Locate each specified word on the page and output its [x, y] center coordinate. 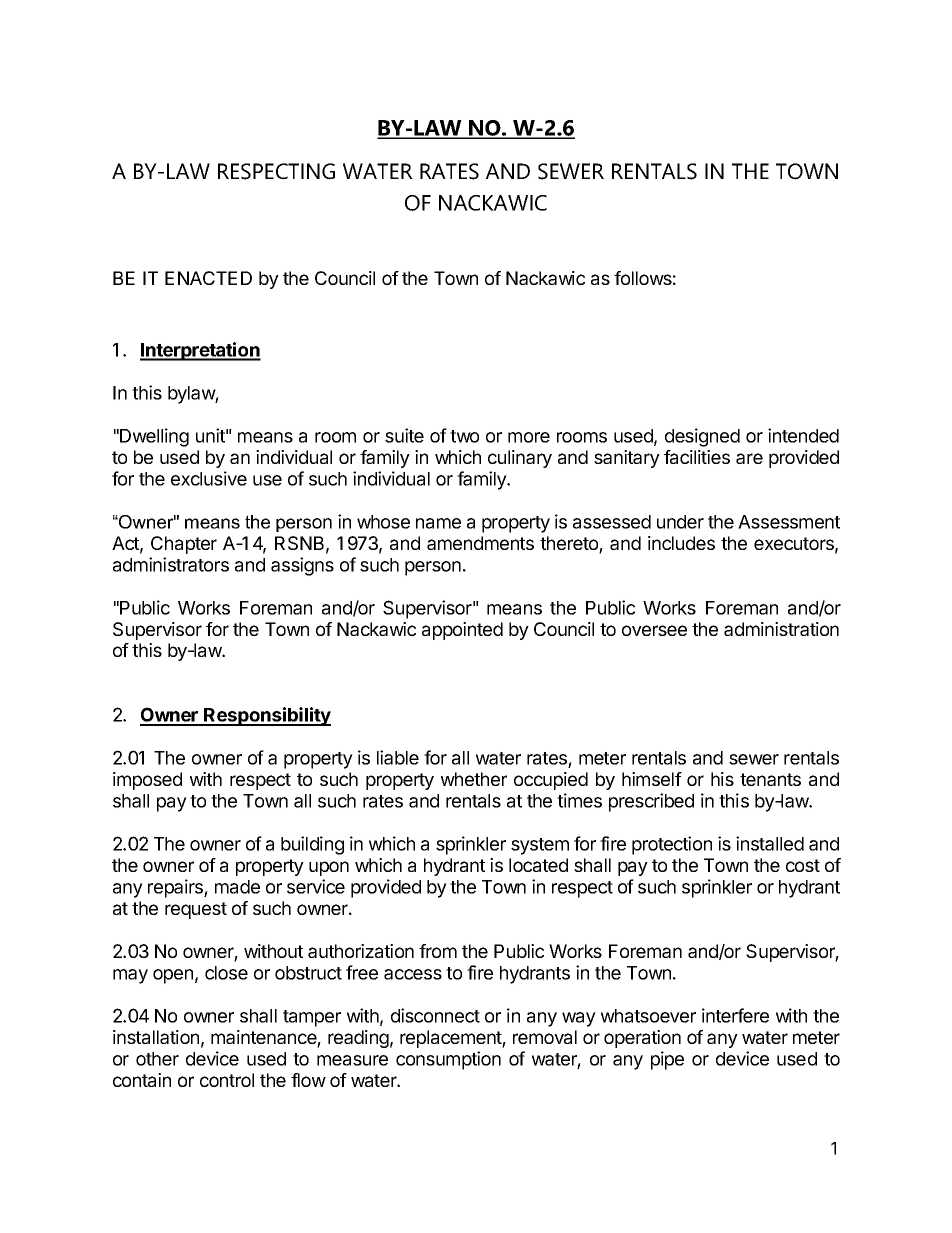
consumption [448, 1060]
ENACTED [208, 278]
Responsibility [266, 716]
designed [702, 437]
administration [781, 629]
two [464, 436]
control [227, 1080]
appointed [462, 631]
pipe [667, 1060]
